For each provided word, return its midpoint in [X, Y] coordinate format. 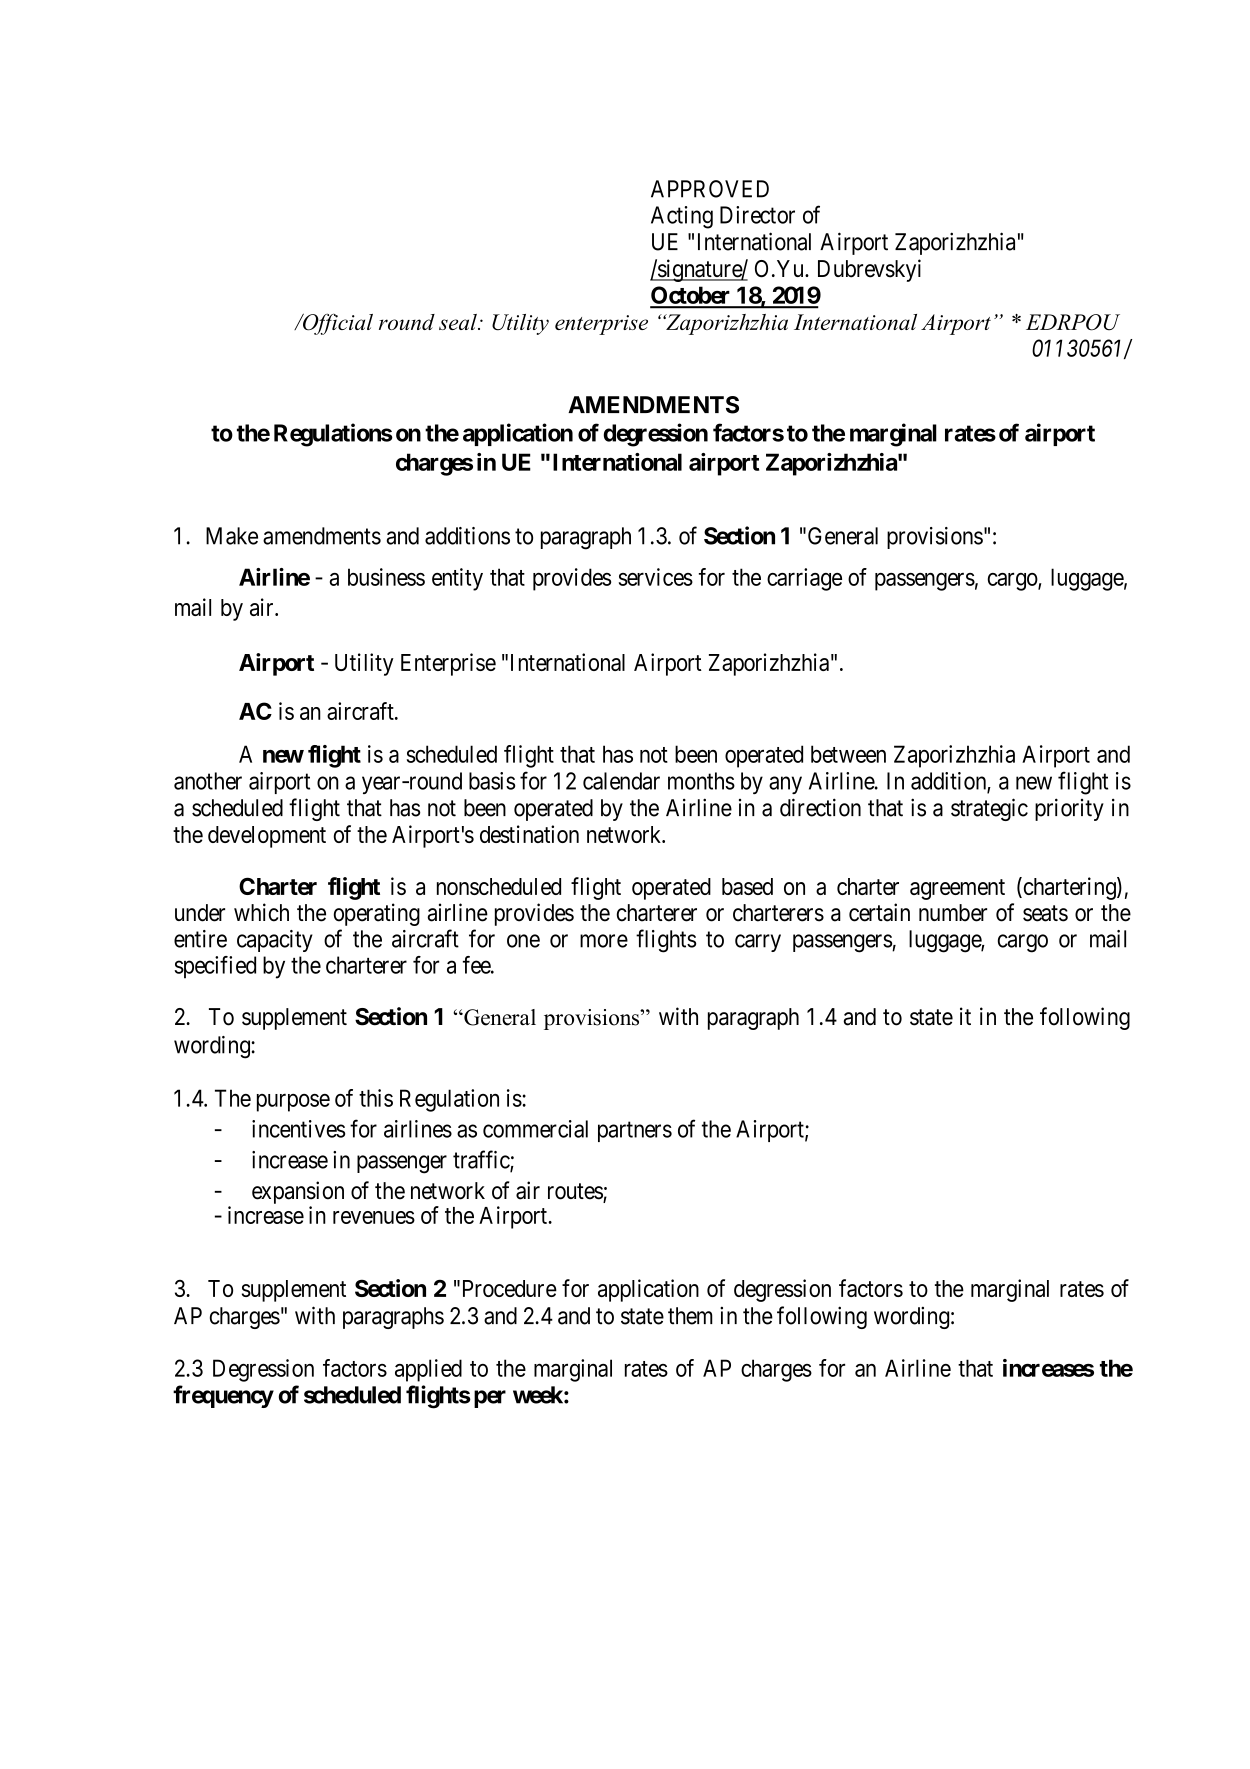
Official [337, 324]
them [690, 1316]
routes [576, 1192]
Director [757, 215]
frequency [223, 1396]
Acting [682, 217]
